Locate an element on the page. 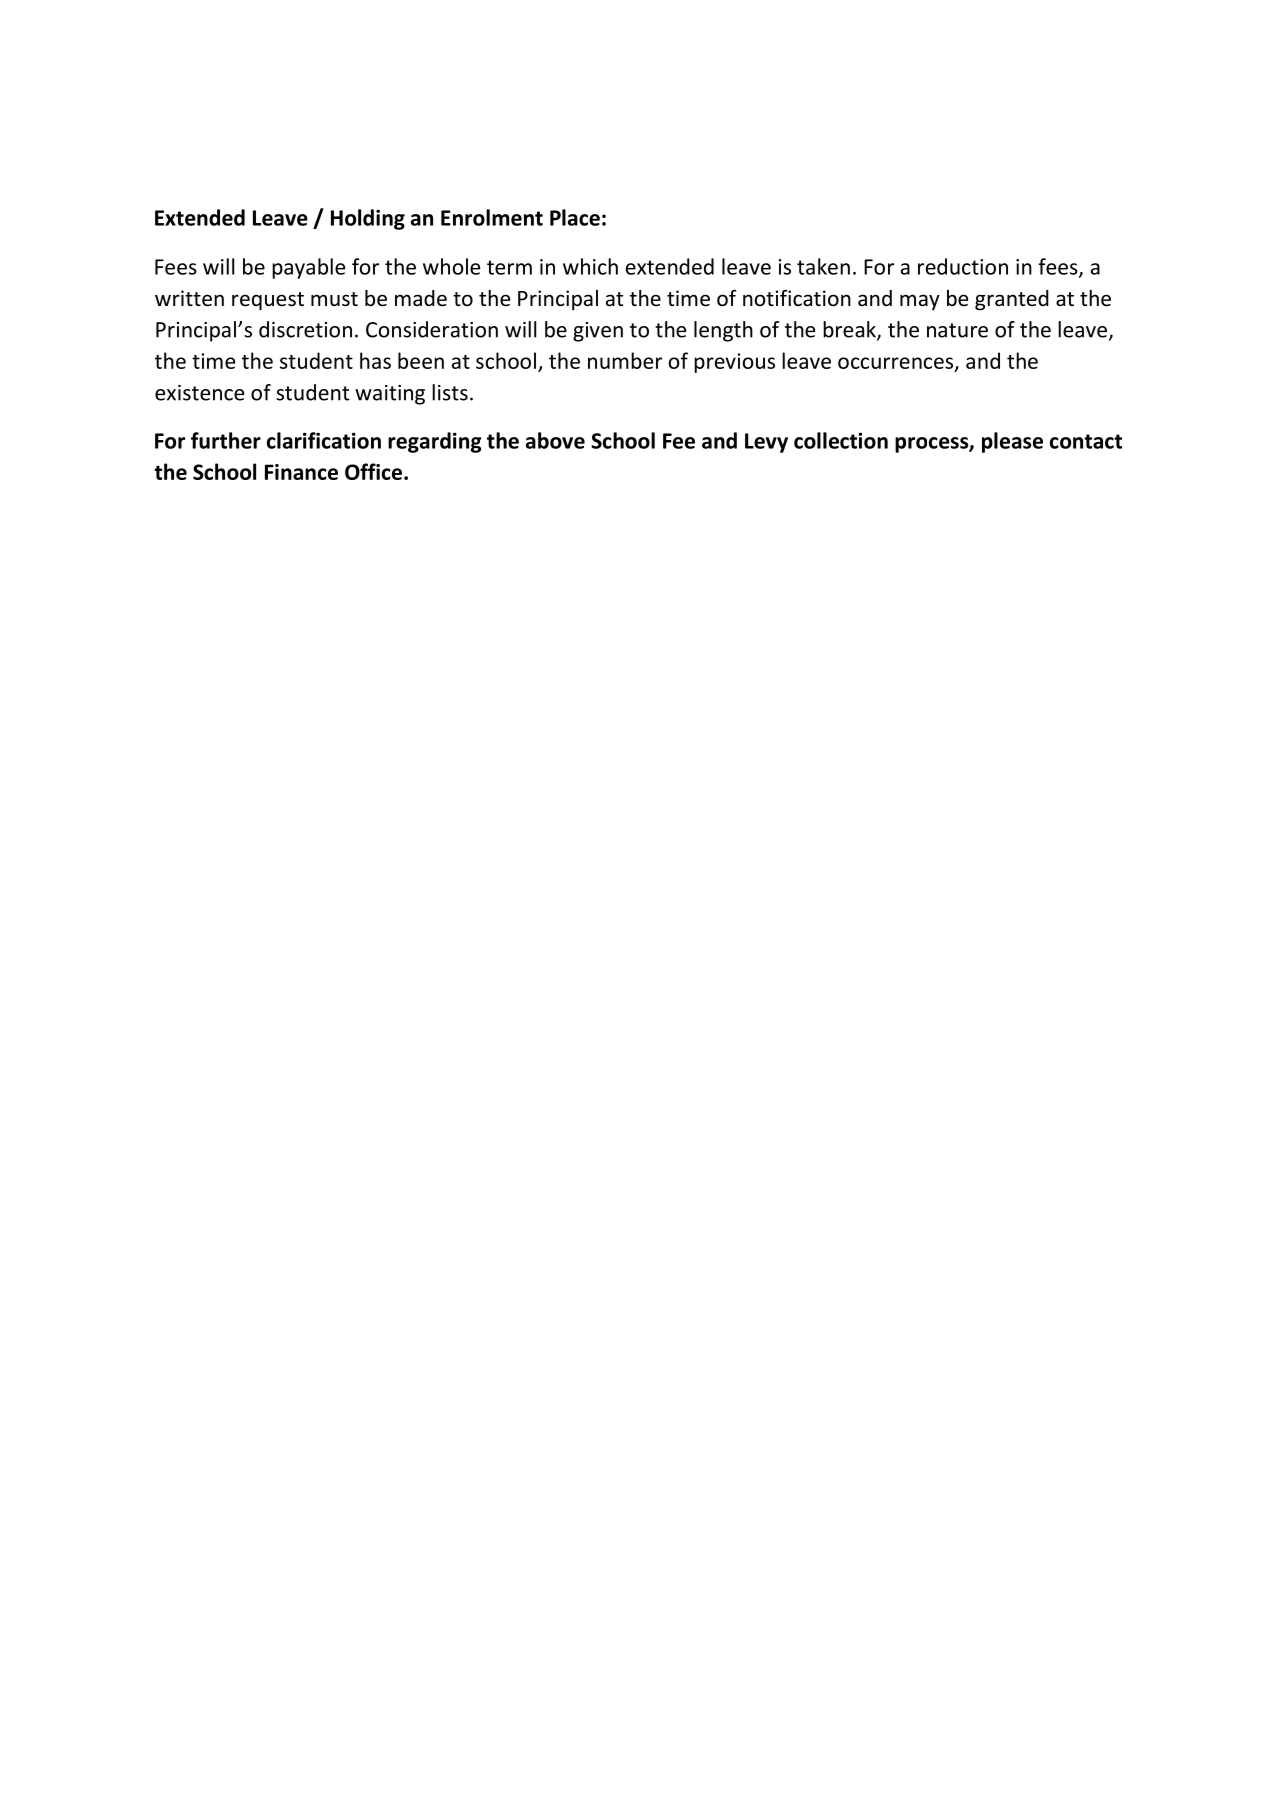  Holding is located at coordinates (368, 219).
